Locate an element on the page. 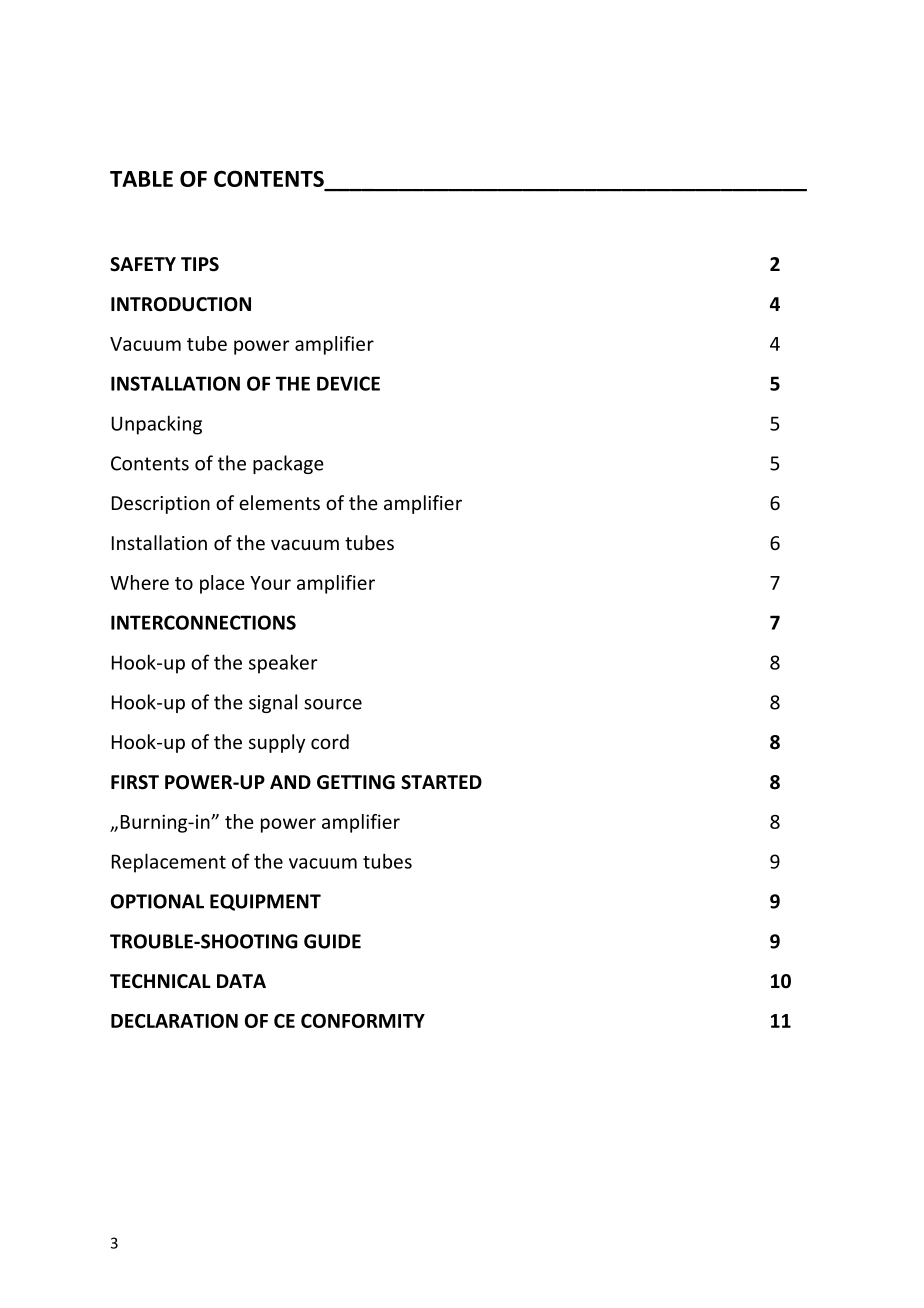 The height and width of the page is (1308, 924). package is located at coordinates (288, 464).
